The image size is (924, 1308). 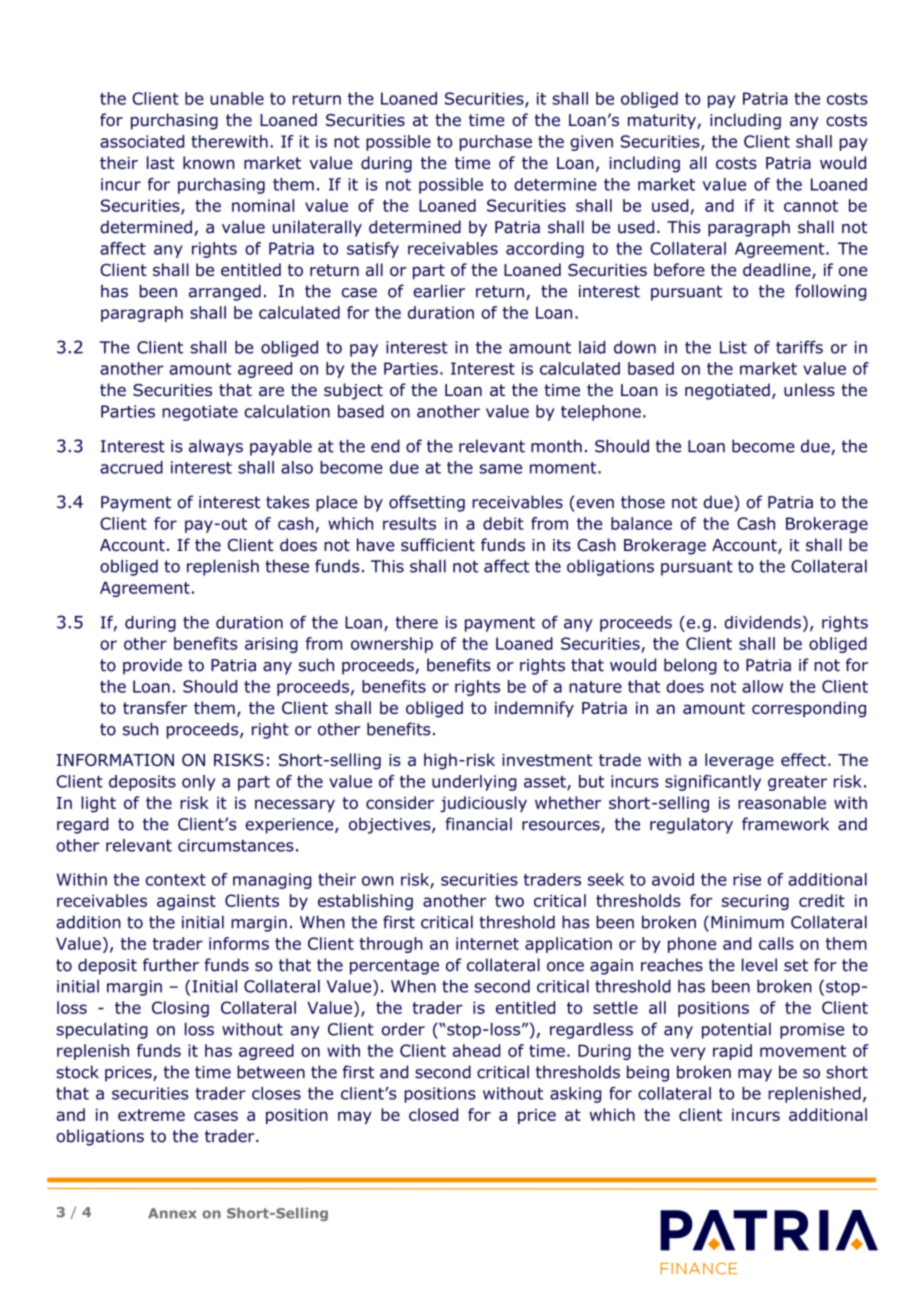 What do you see at coordinates (176, 880) in the image?
I see `context` at bounding box center [176, 880].
